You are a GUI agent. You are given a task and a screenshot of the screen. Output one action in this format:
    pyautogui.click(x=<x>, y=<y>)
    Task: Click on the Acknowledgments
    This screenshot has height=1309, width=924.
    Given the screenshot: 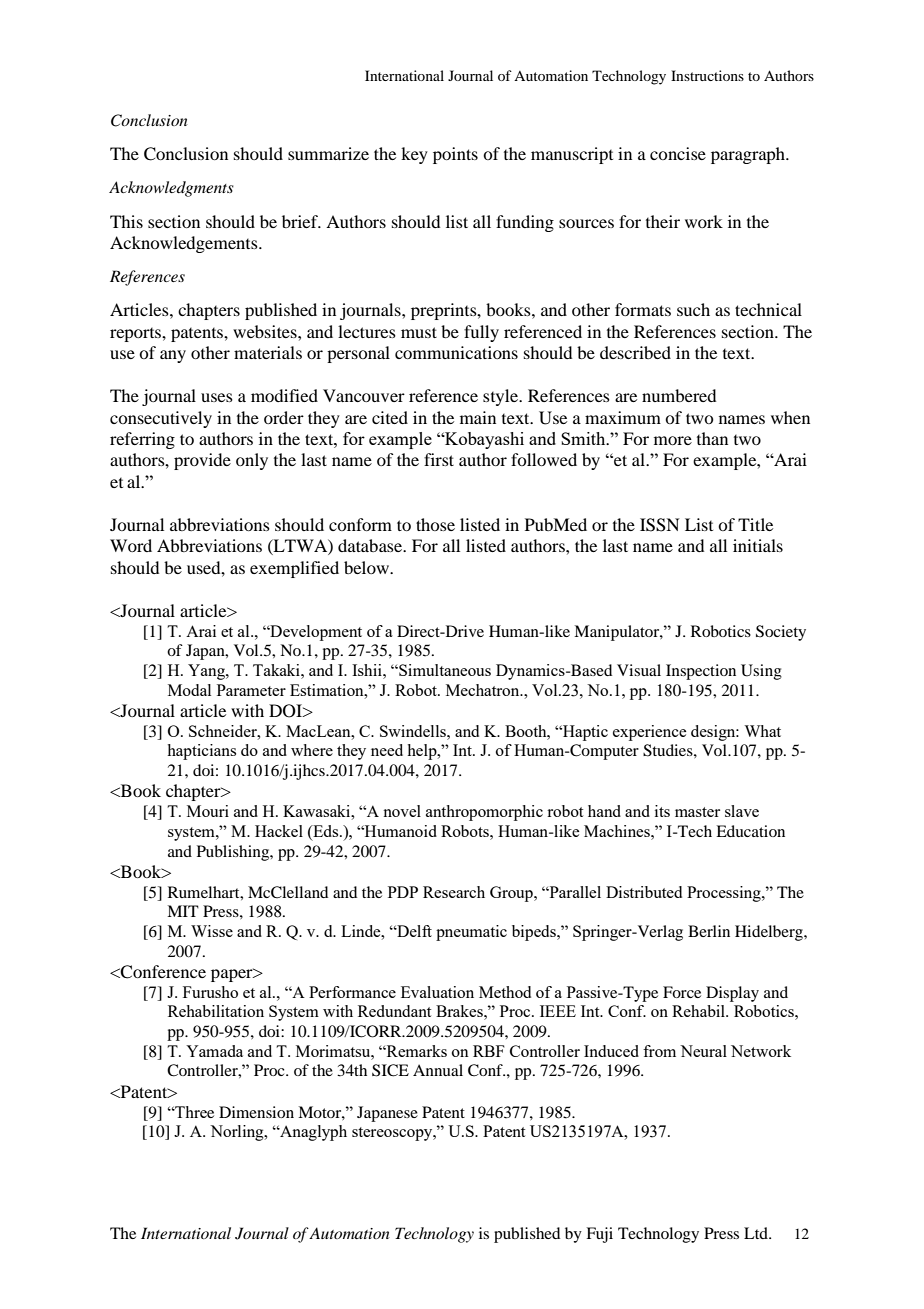 What is the action you would take?
    pyautogui.click(x=171, y=189)
